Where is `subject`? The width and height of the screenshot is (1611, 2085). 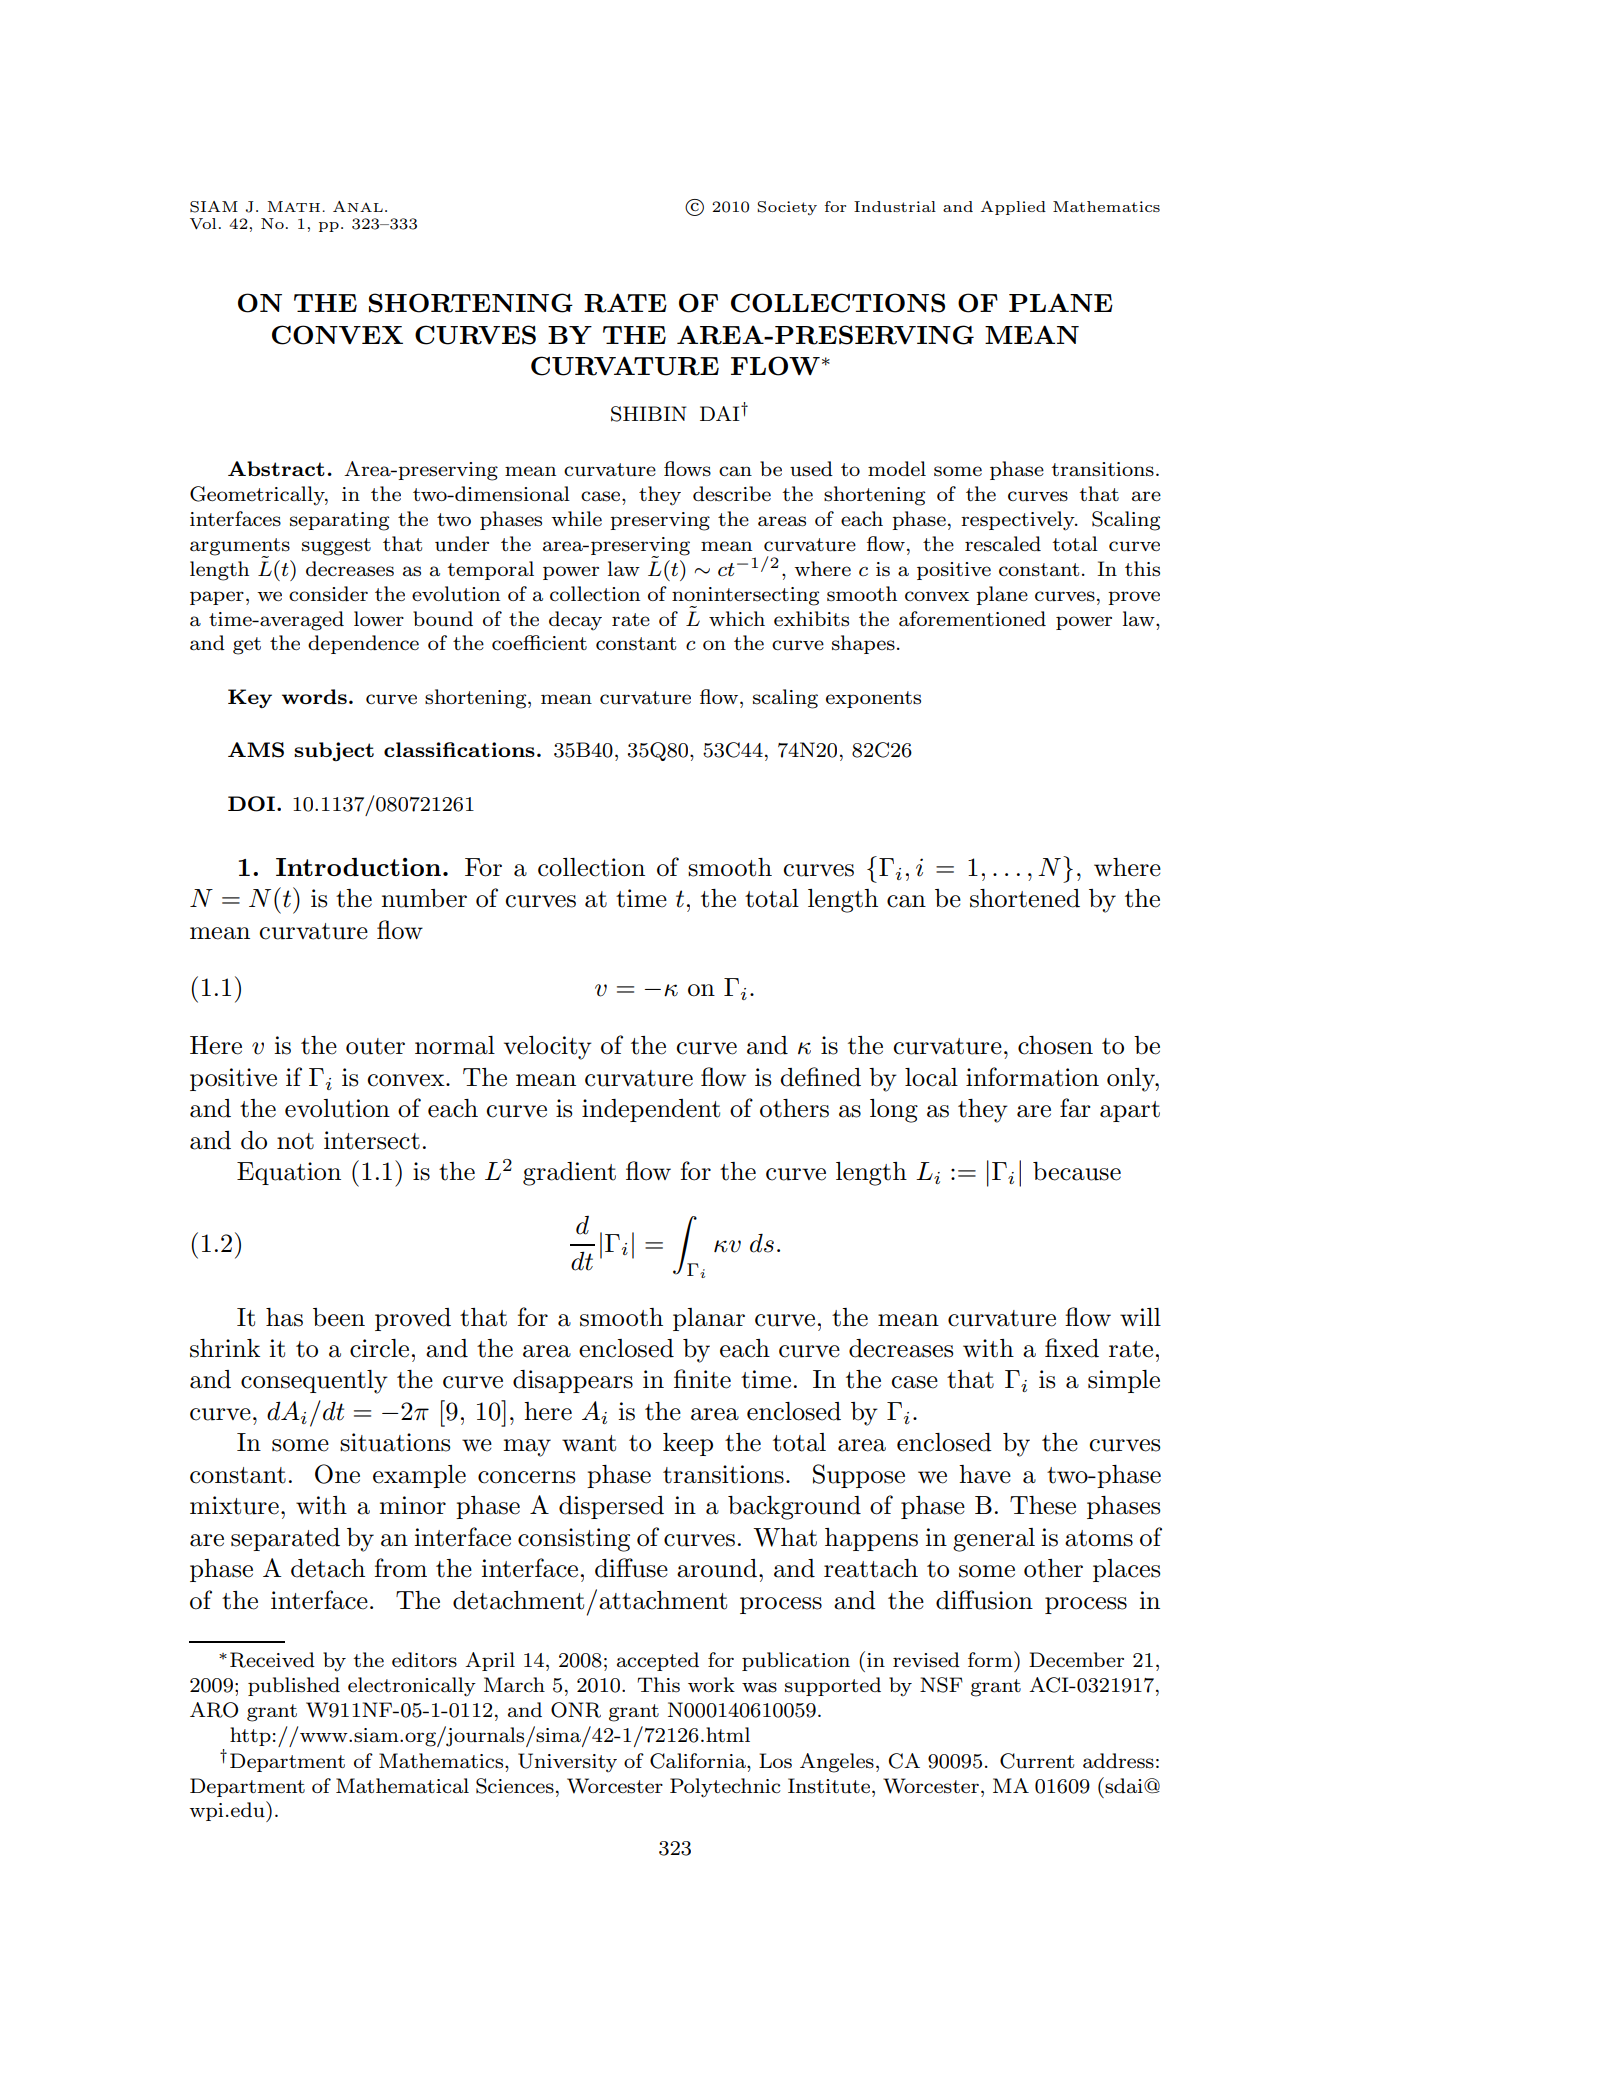
subject is located at coordinates (334, 751).
